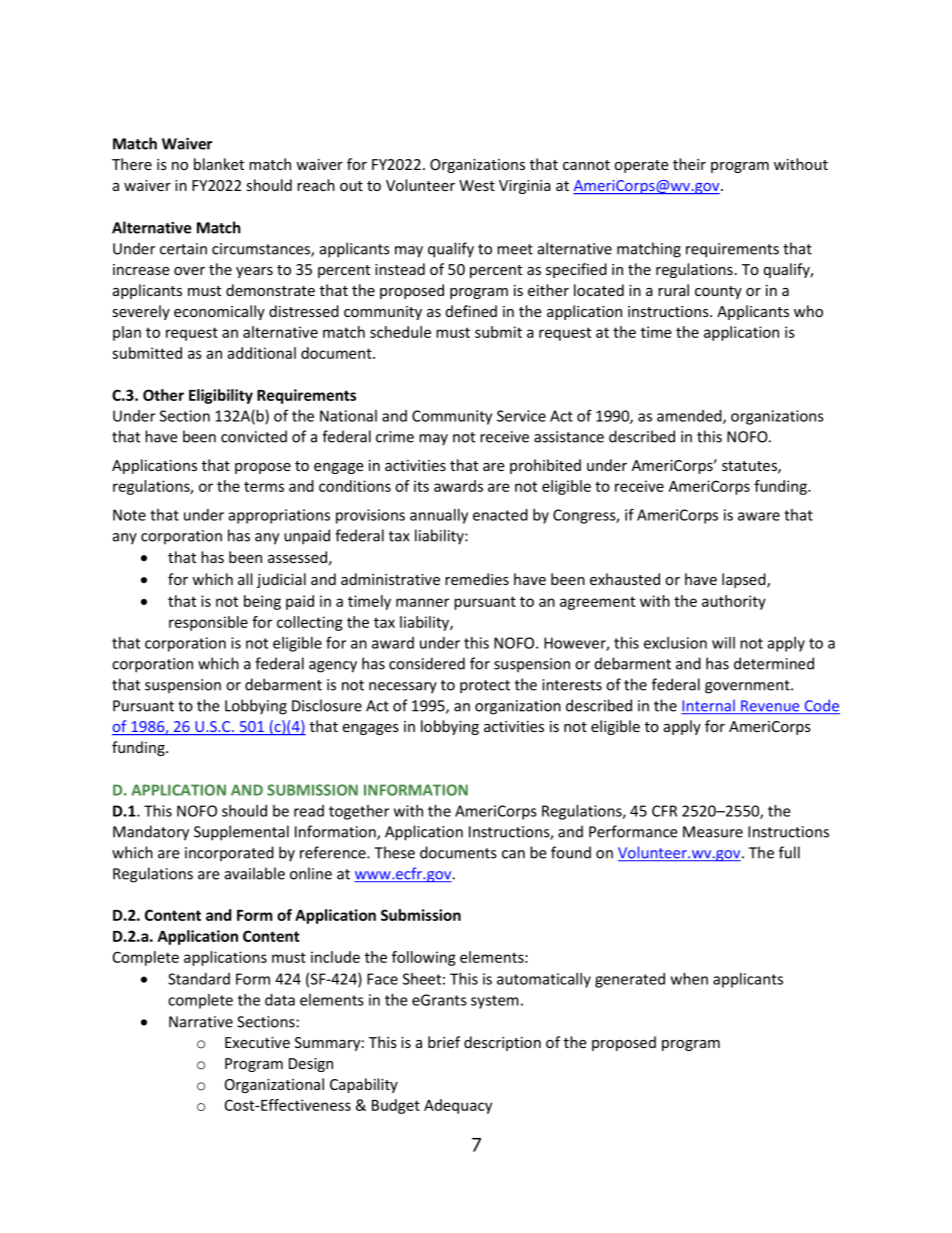  Describe the element at coordinates (257, 1042) in the page. I see `Executive` at that location.
